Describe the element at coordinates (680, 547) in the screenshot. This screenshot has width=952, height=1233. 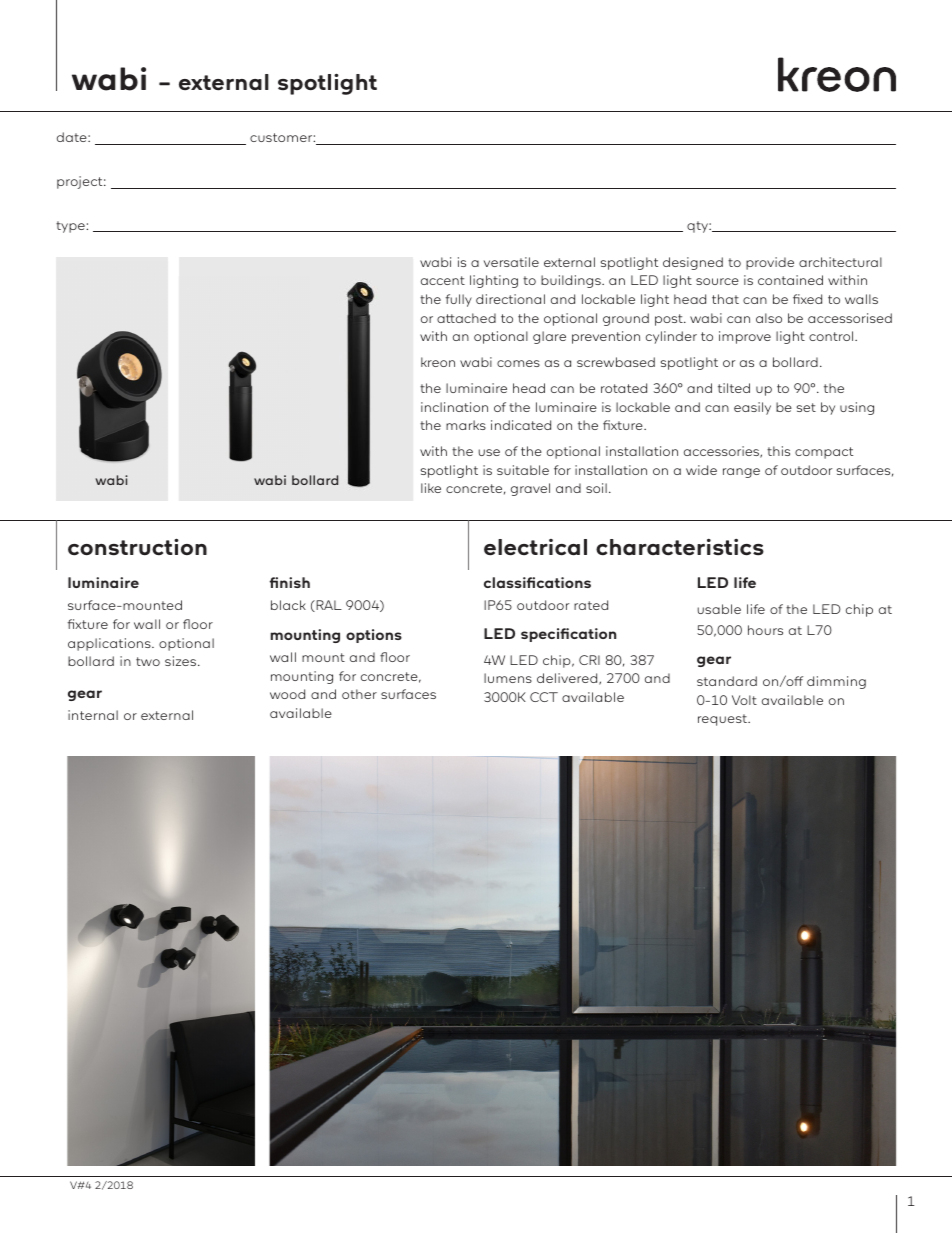
I see `characteristics` at that location.
